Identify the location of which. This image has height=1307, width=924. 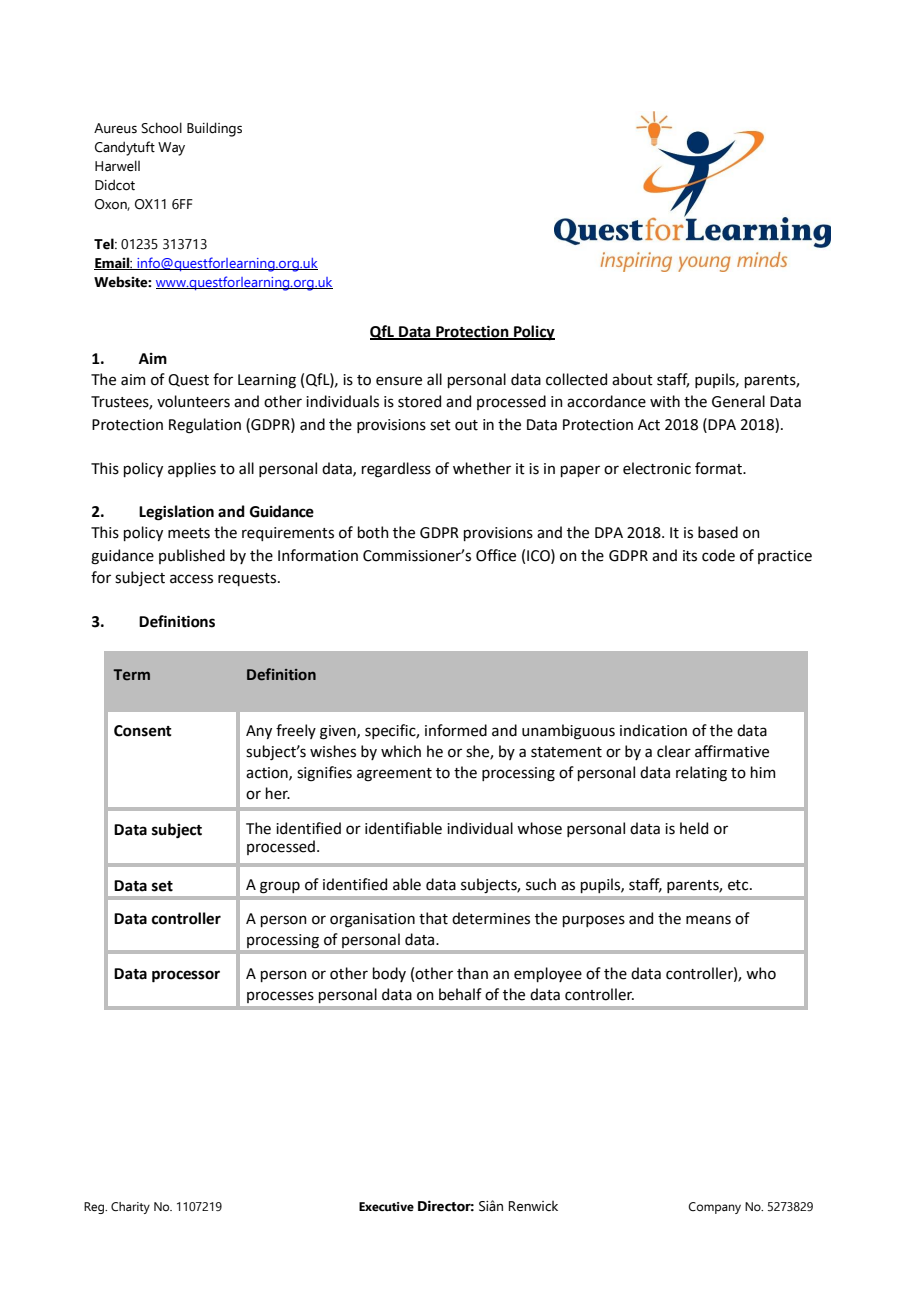
(401, 751).
